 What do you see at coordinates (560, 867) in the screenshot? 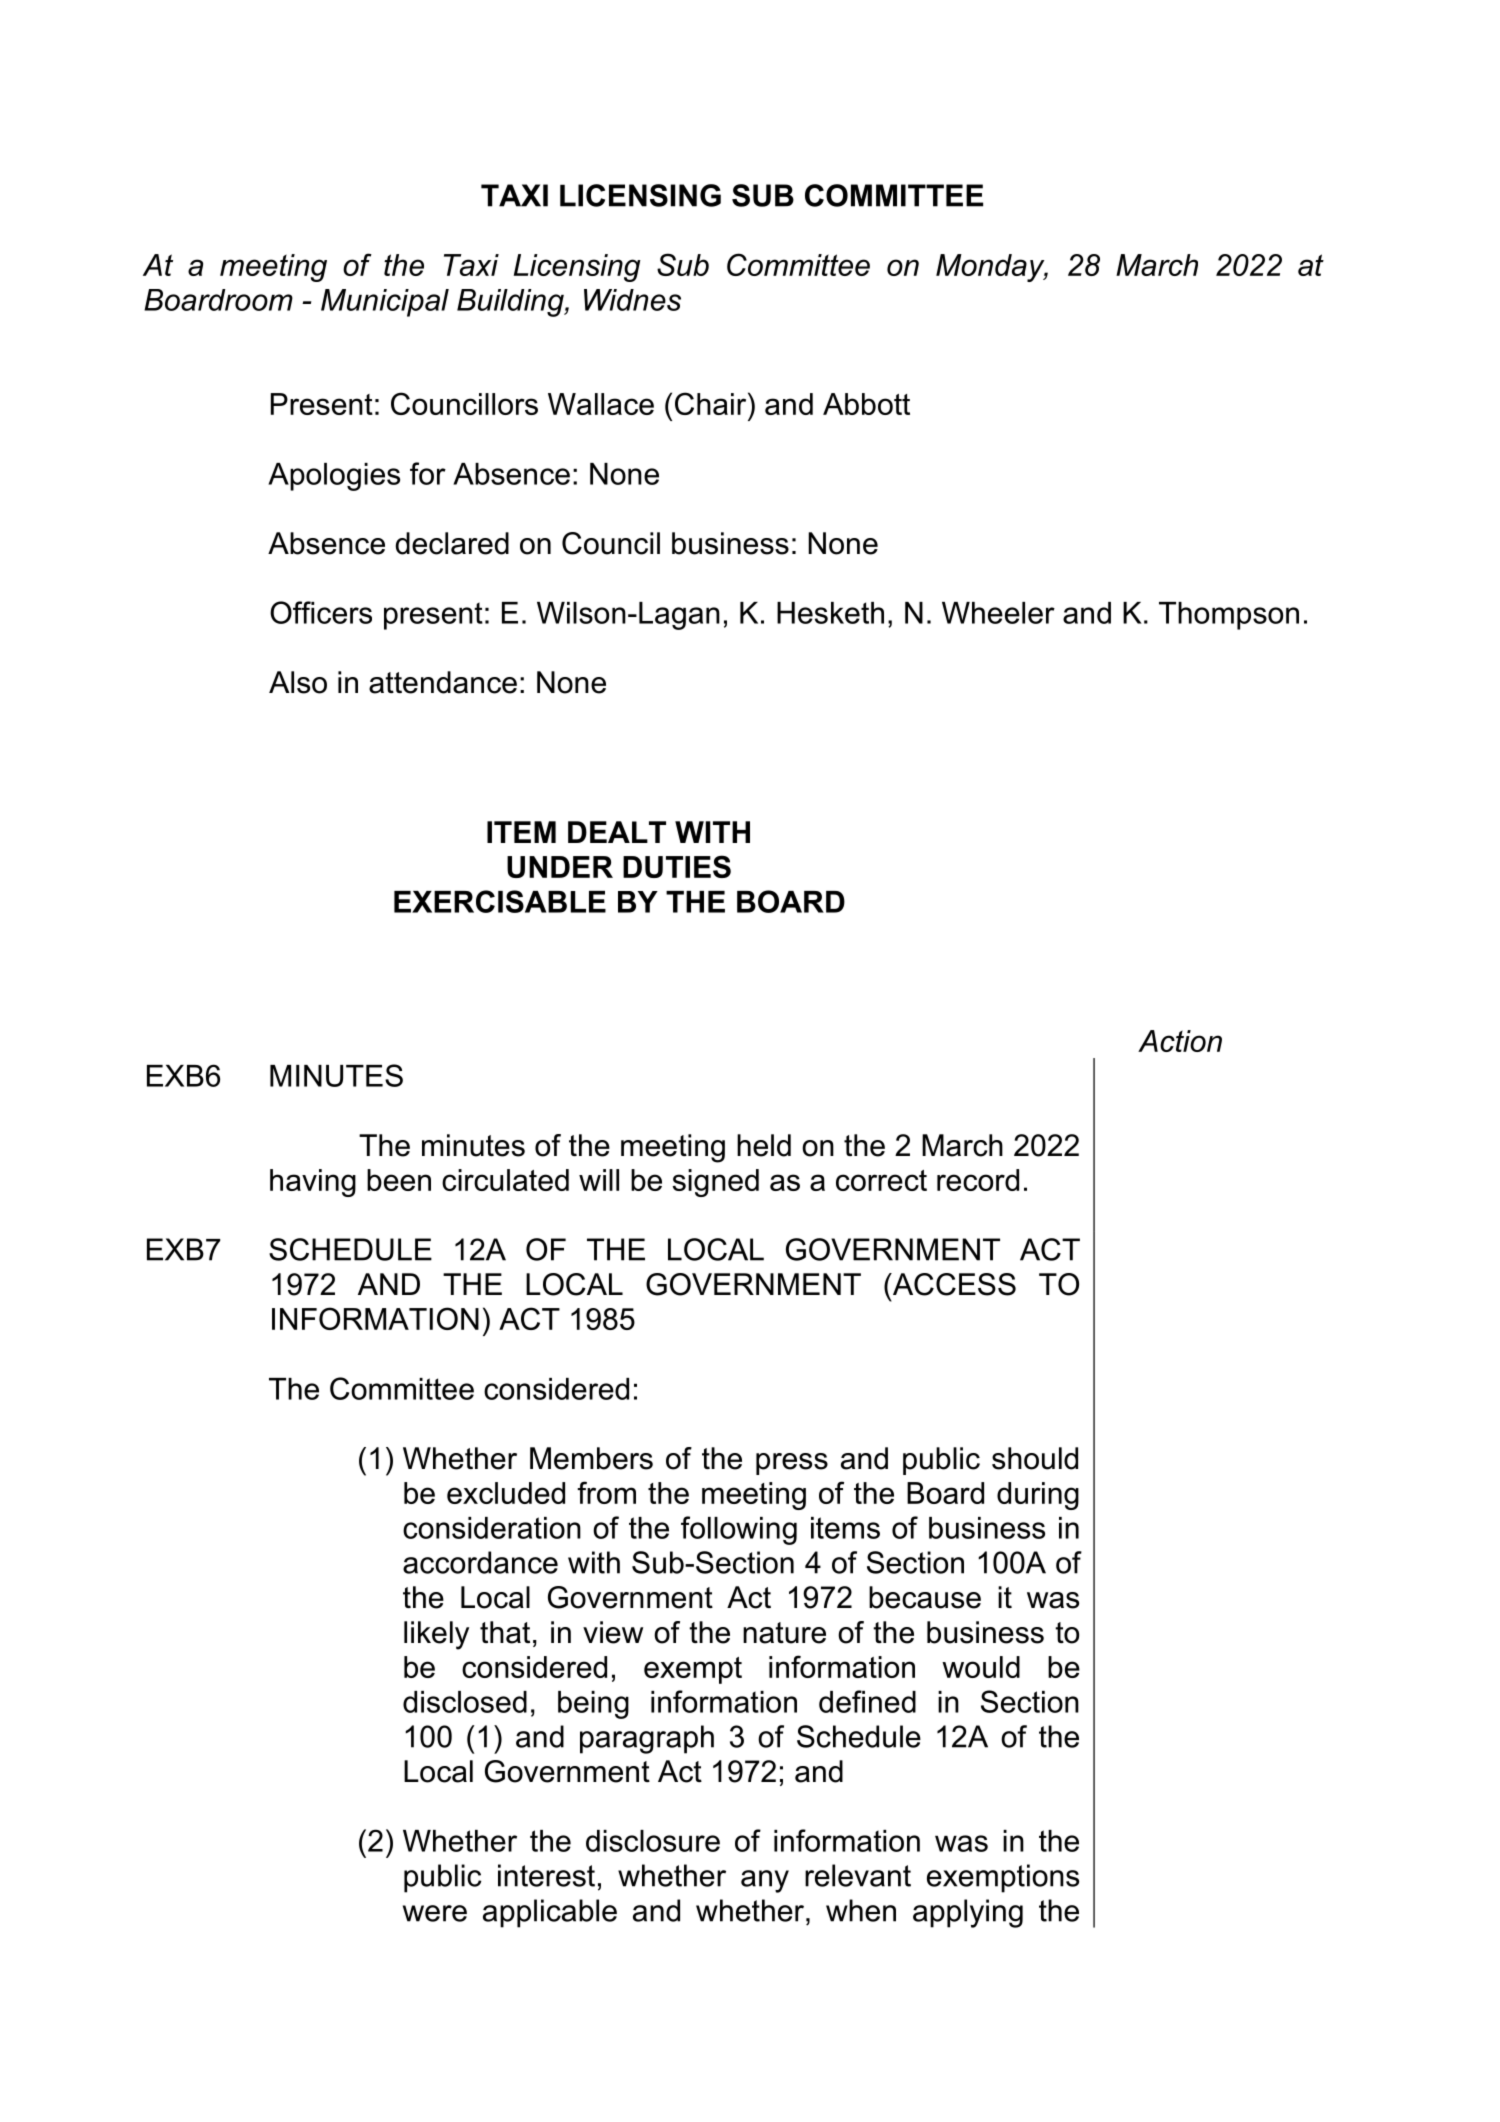
I see `UNDER` at bounding box center [560, 867].
